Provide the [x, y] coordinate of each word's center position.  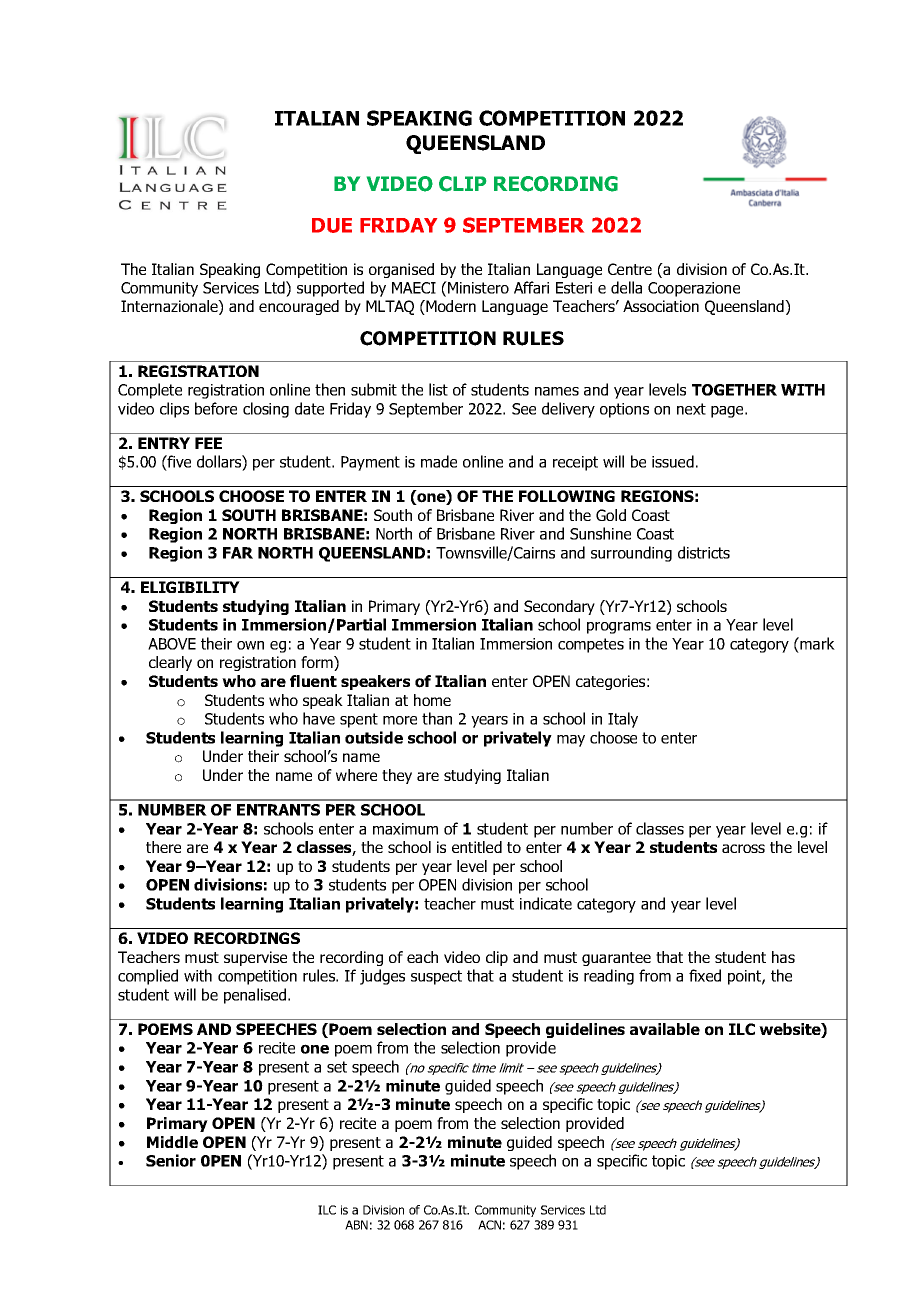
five [178, 461]
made [439, 461]
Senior [171, 1160]
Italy [623, 720]
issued [673, 461]
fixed [705, 975]
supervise [255, 958]
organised [401, 270]
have [319, 718]
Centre [630, 269]
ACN [489, 1225]
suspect [436, 977]
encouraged [299, 307]
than [437, 718]
